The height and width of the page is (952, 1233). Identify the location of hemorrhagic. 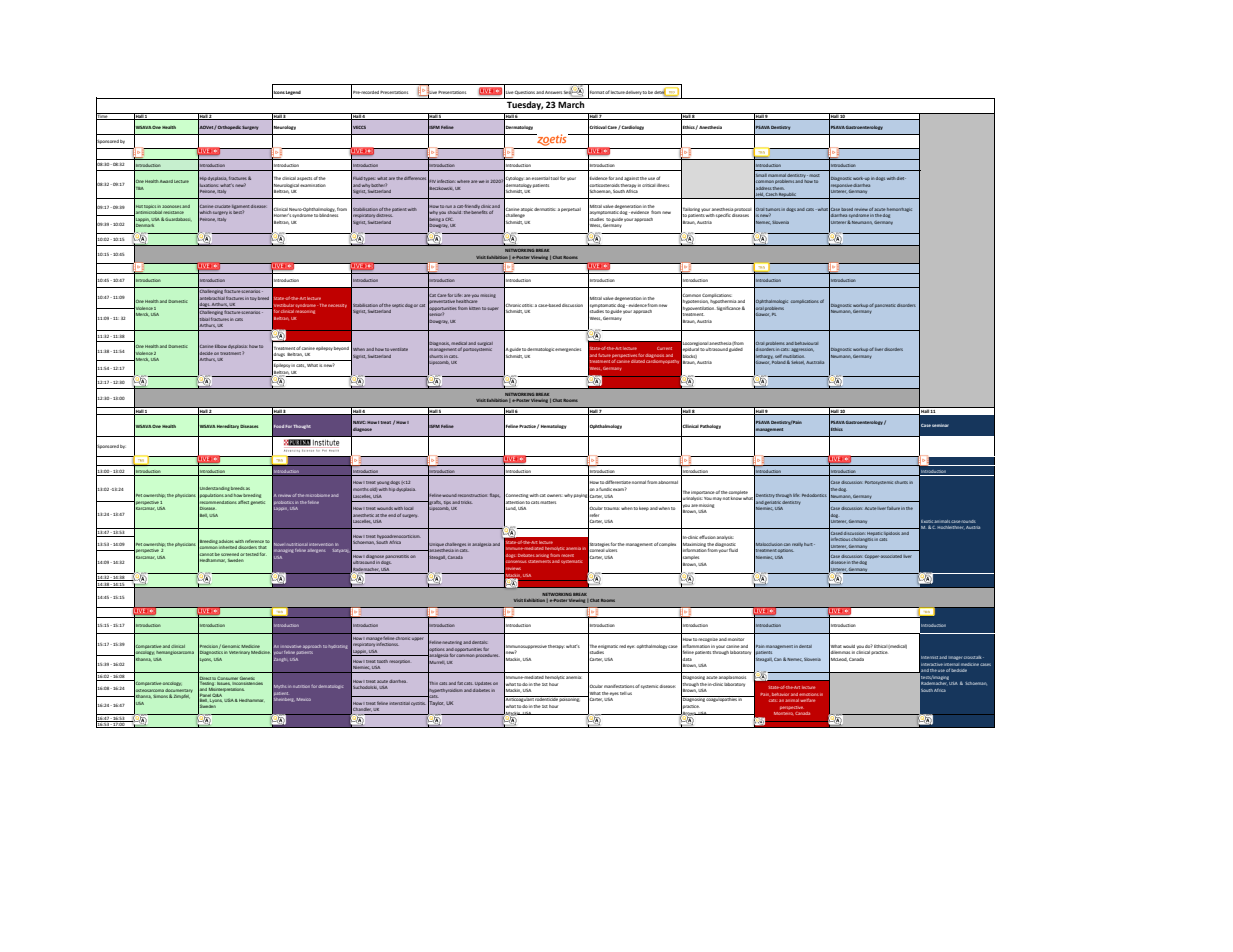
(899, 210).
